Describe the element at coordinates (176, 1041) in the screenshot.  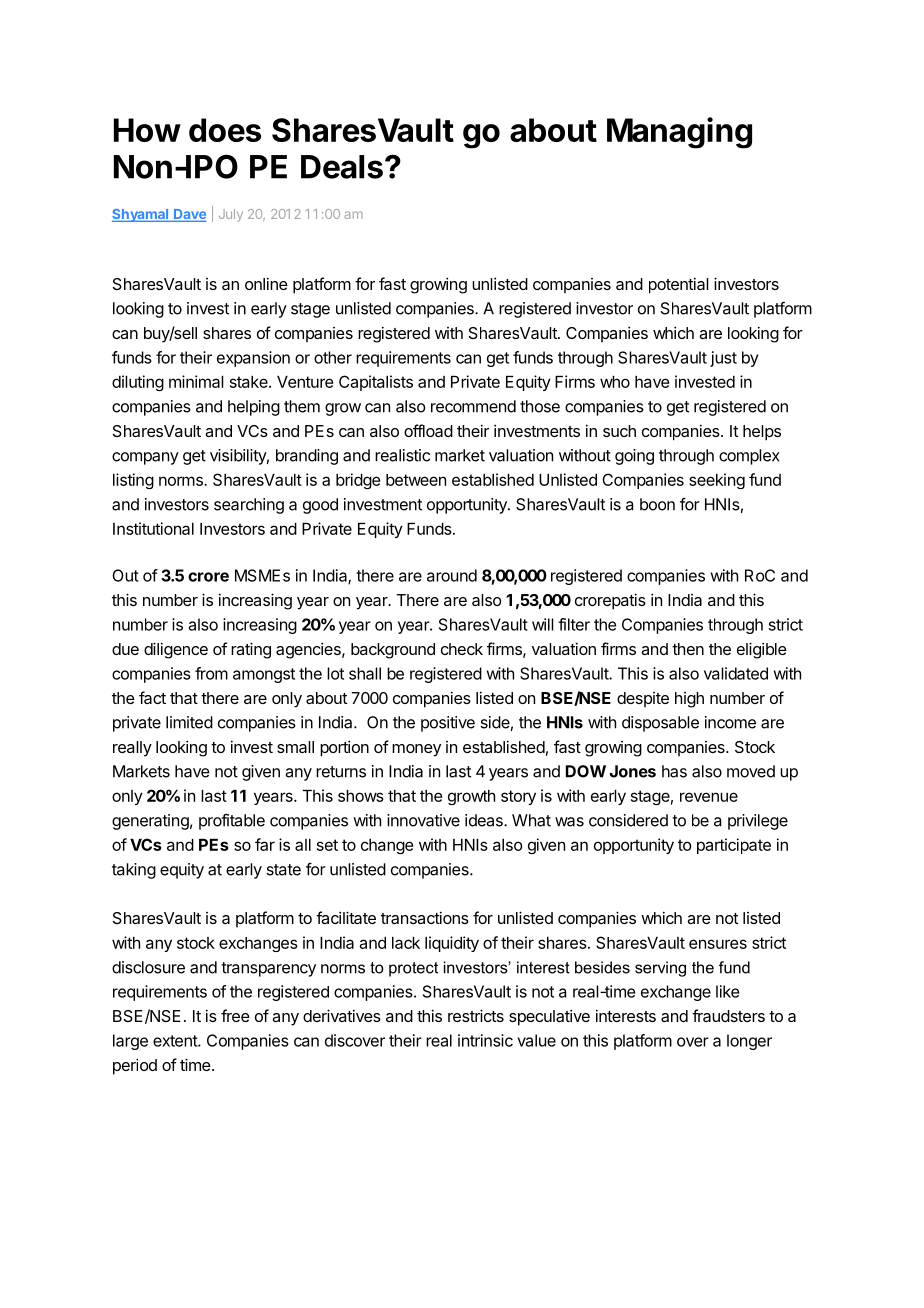
I see `extent` at that location.
